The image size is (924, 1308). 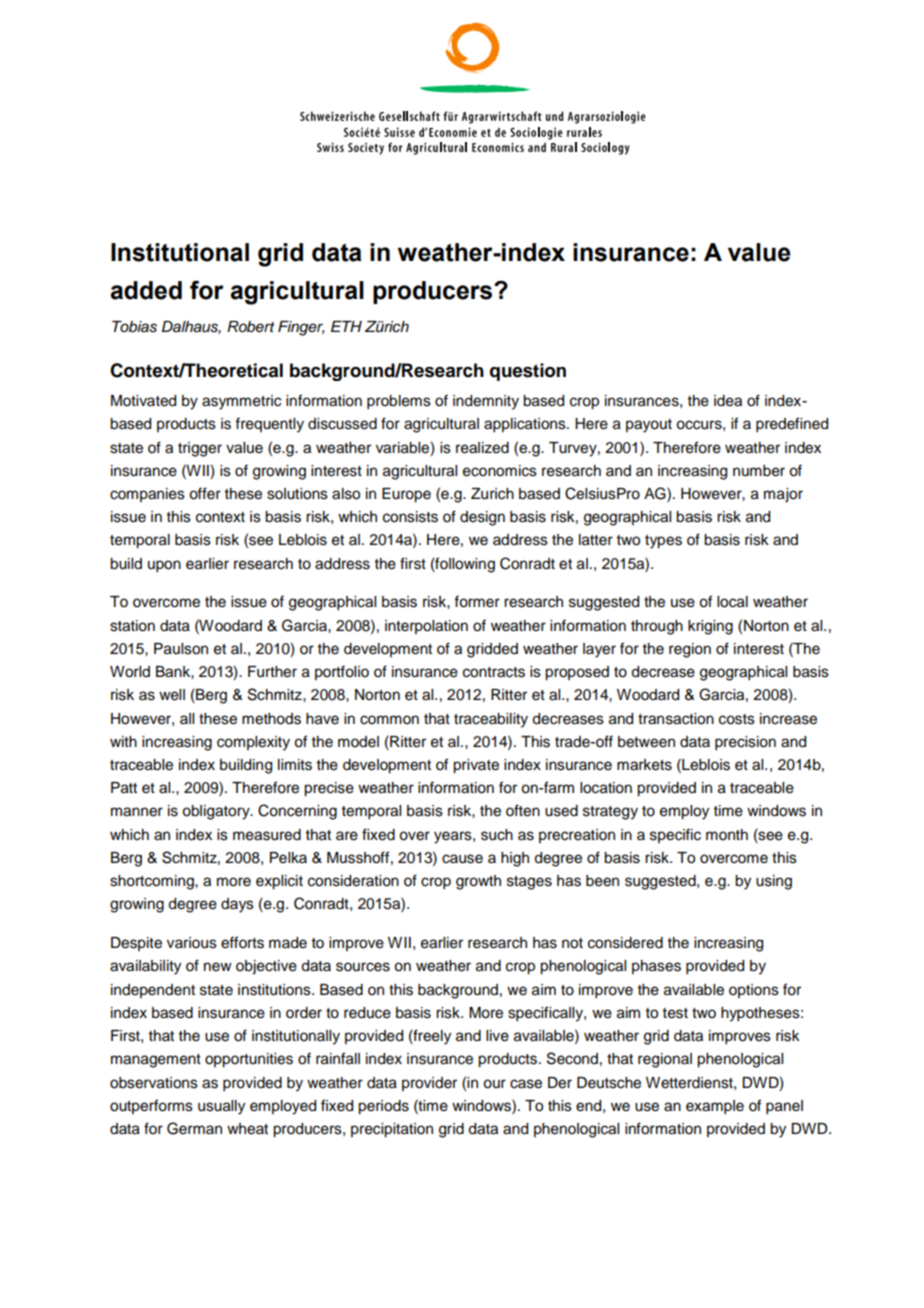 What do you see at coordinates (429, 1084) in the screenshot?
I see `provider` at bounding box center [429, 1084].
